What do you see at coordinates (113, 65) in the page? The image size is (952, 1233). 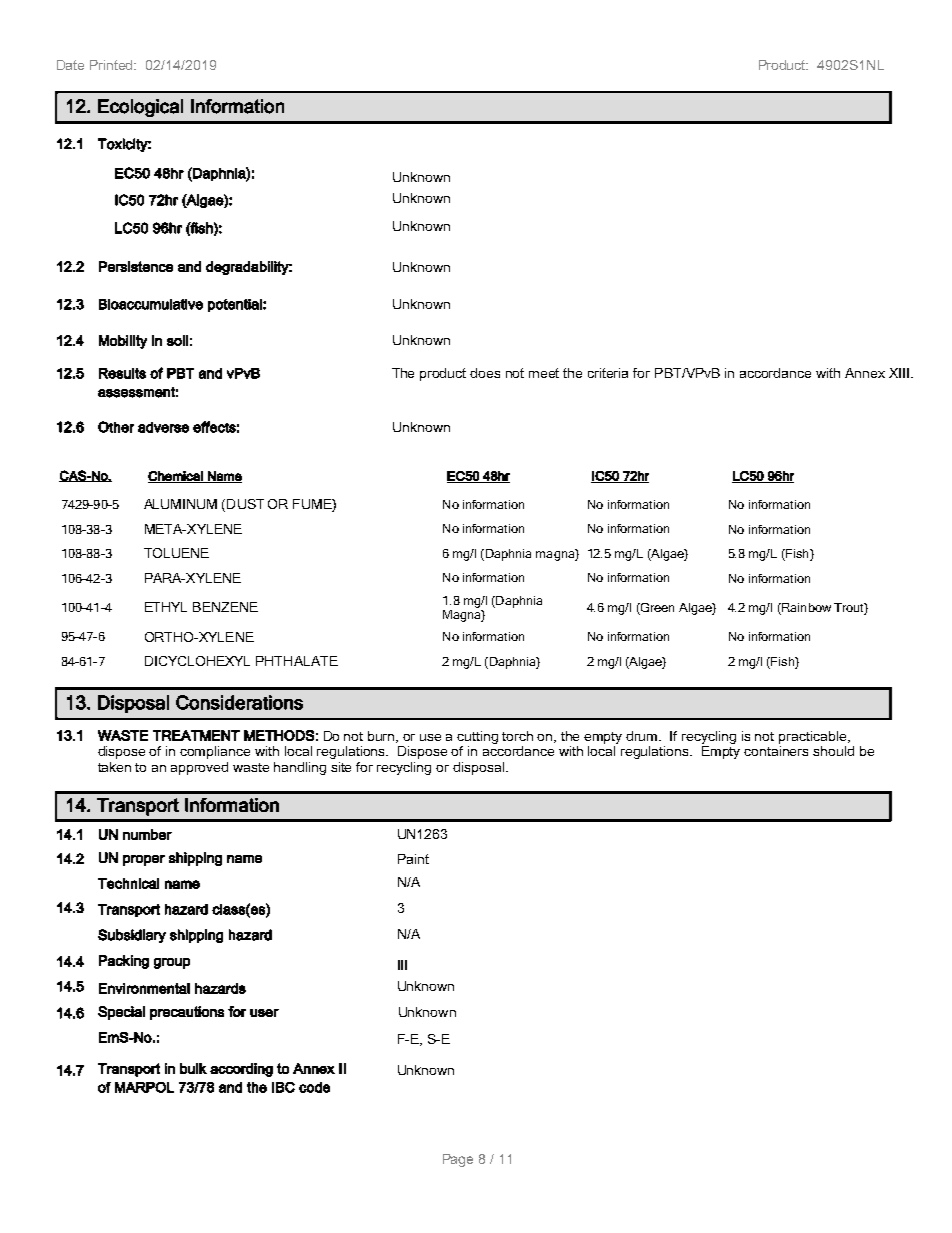 I see `Printed` at bounding box center [113, 65].
